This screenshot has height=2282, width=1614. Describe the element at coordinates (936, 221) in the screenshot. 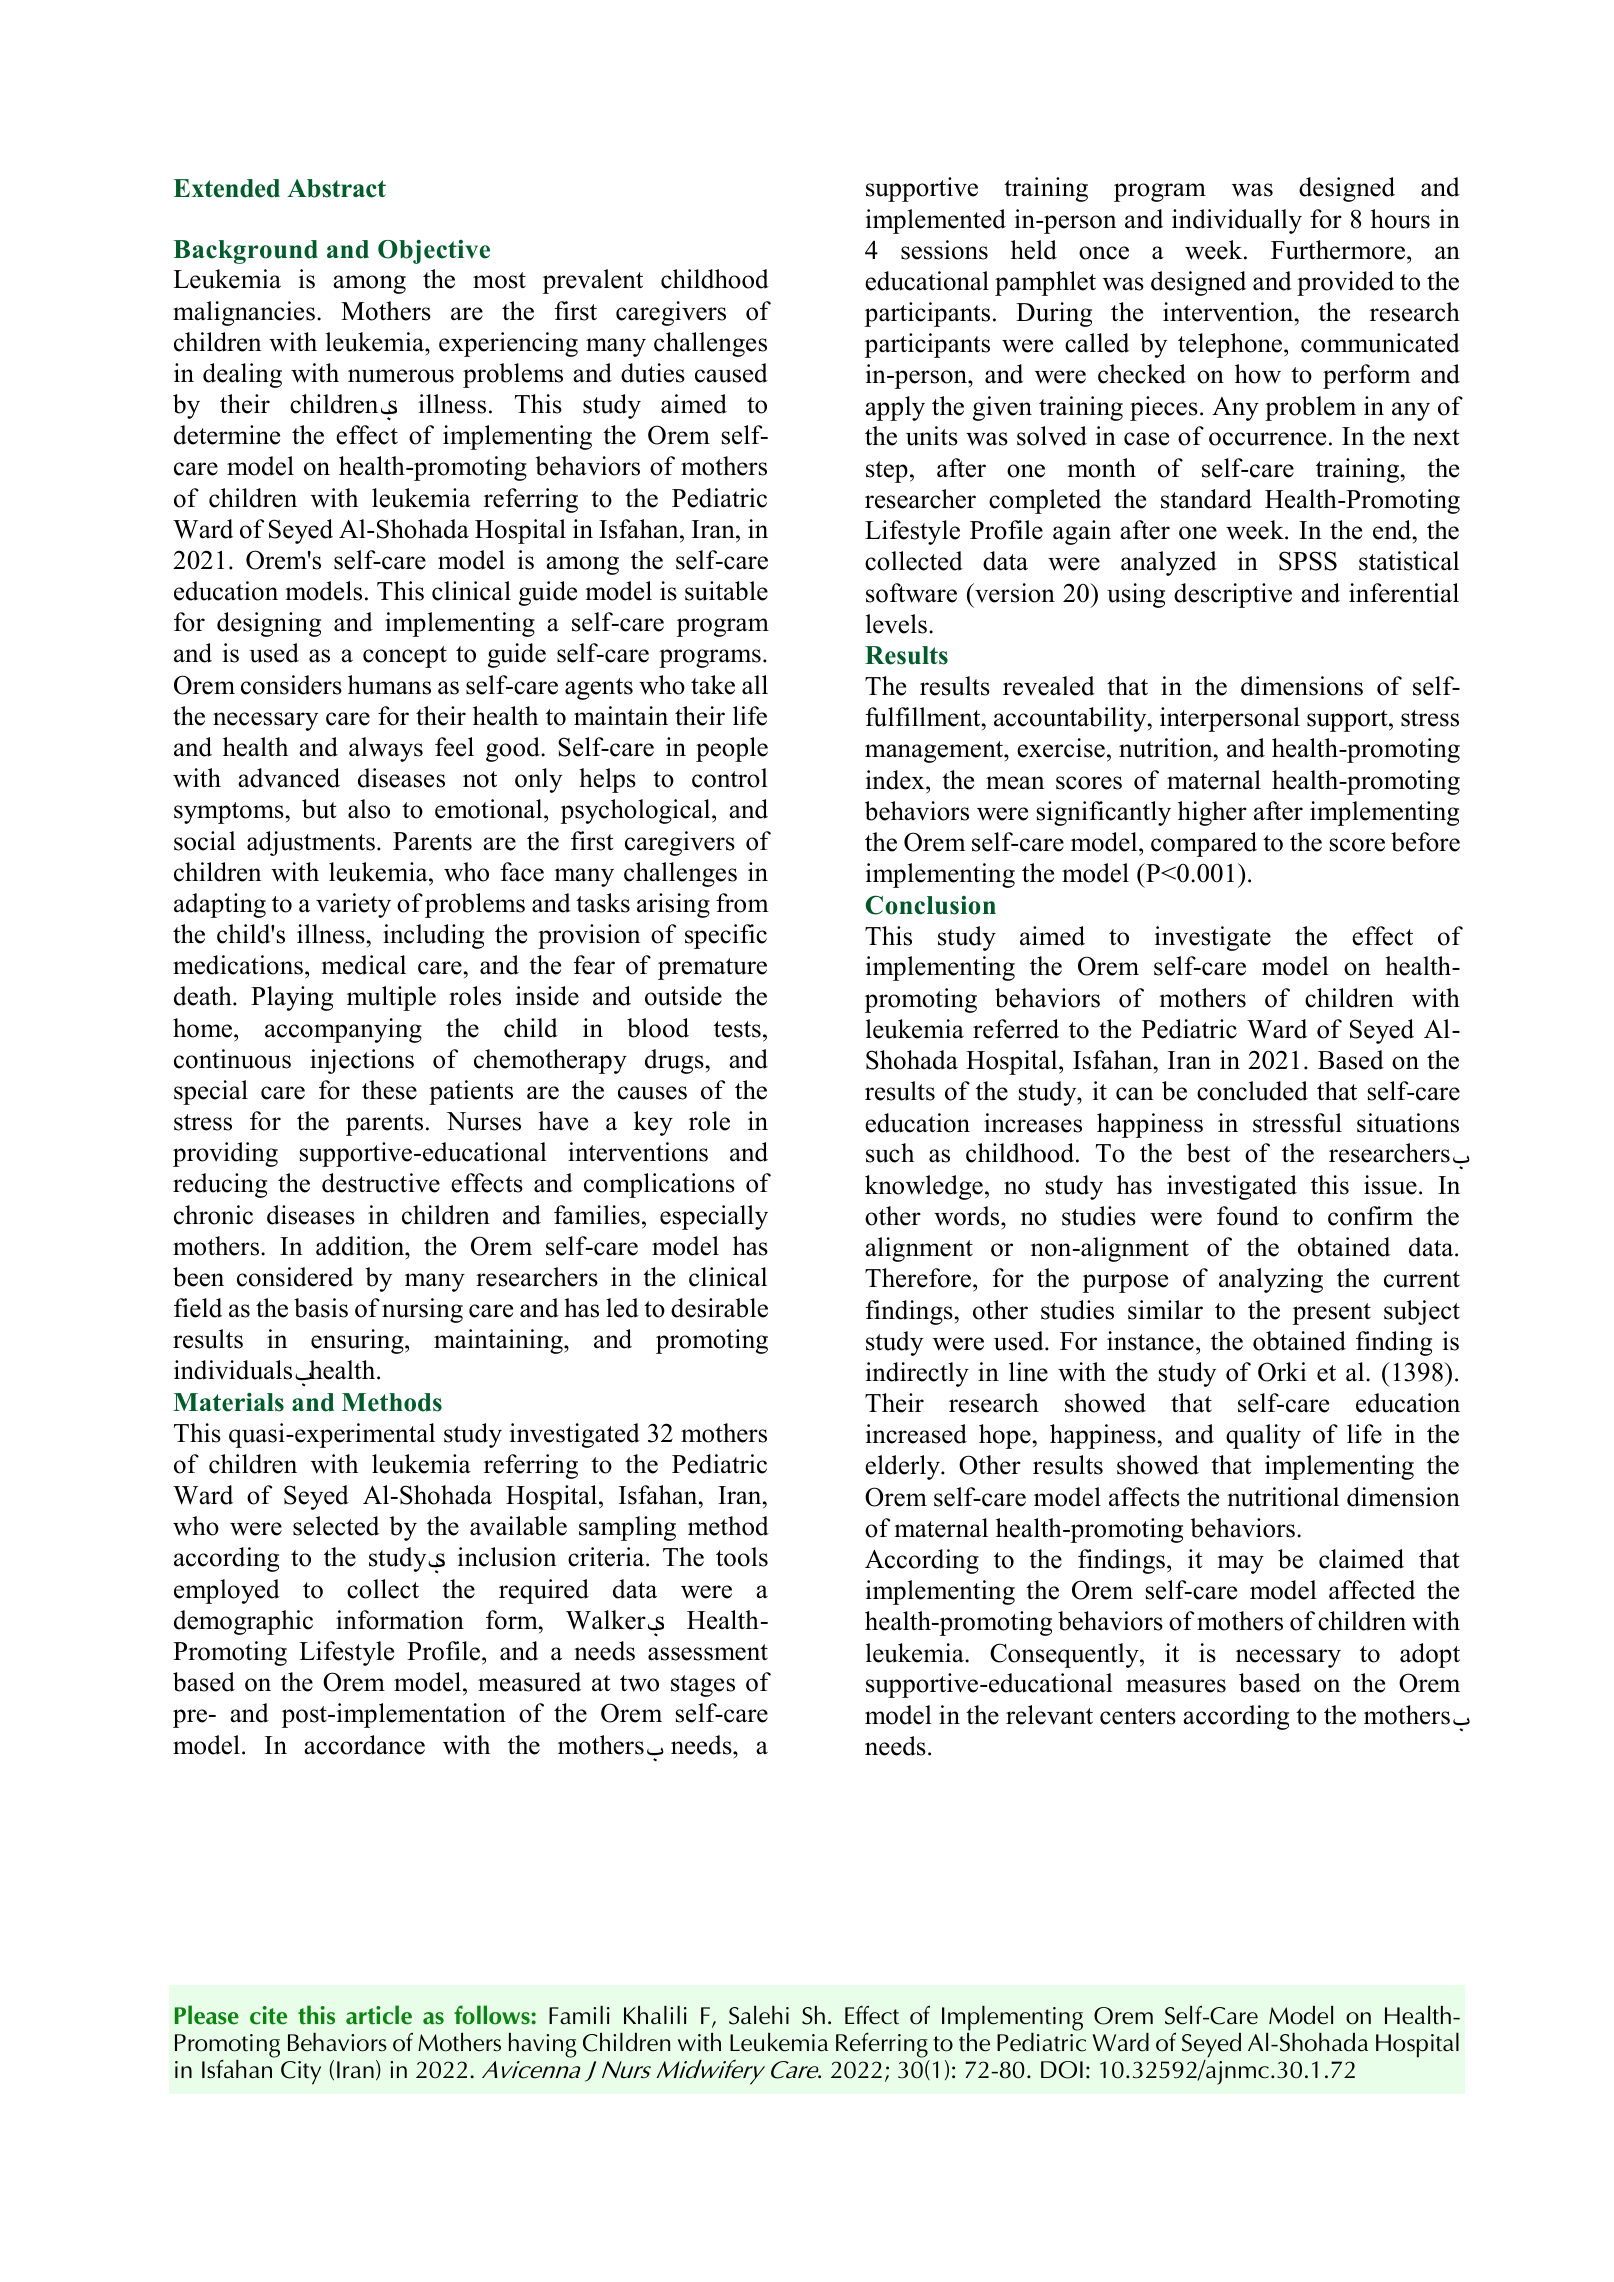

I see `implemented` at that location.
